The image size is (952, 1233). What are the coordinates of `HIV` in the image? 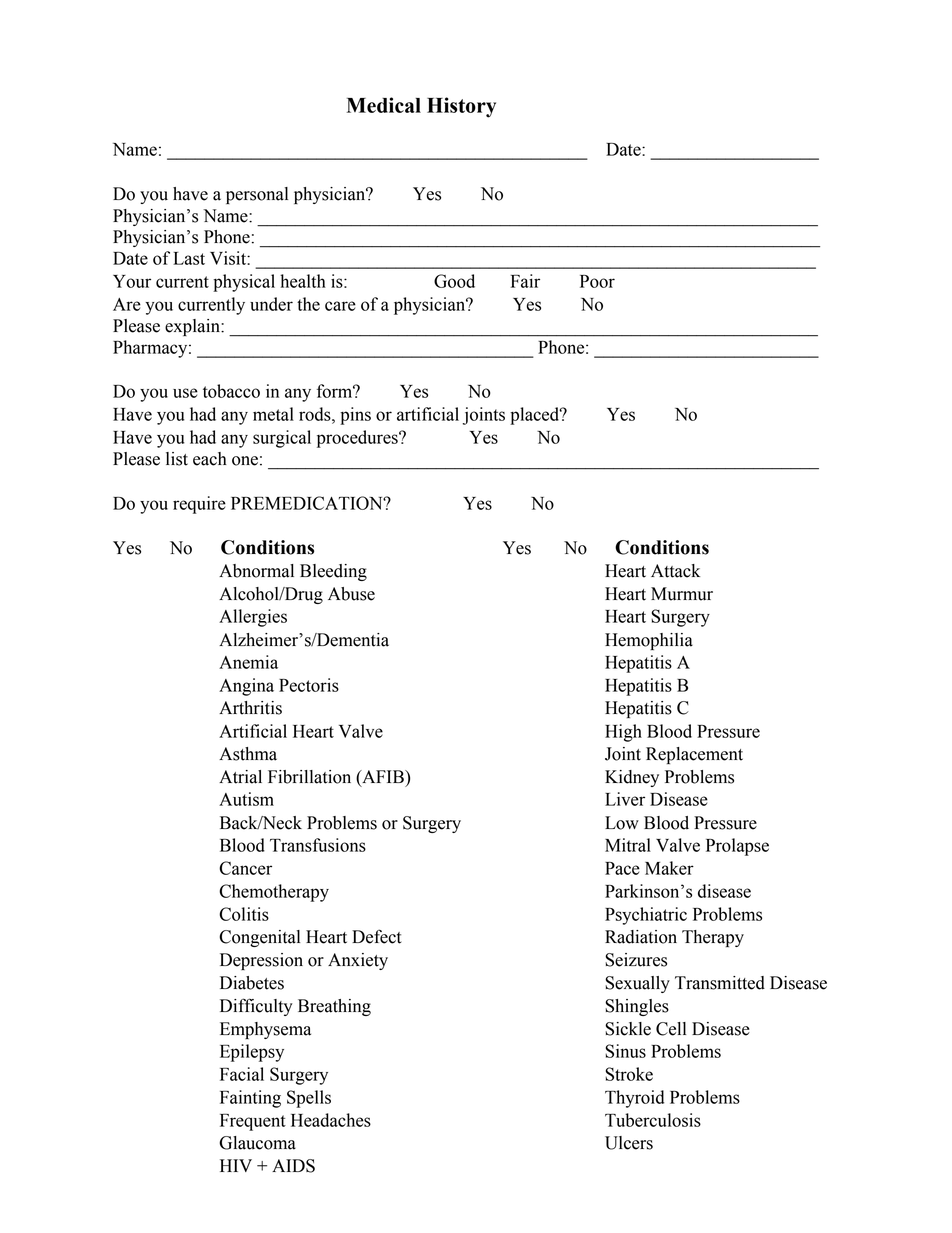 It's located at (236, 1165).
